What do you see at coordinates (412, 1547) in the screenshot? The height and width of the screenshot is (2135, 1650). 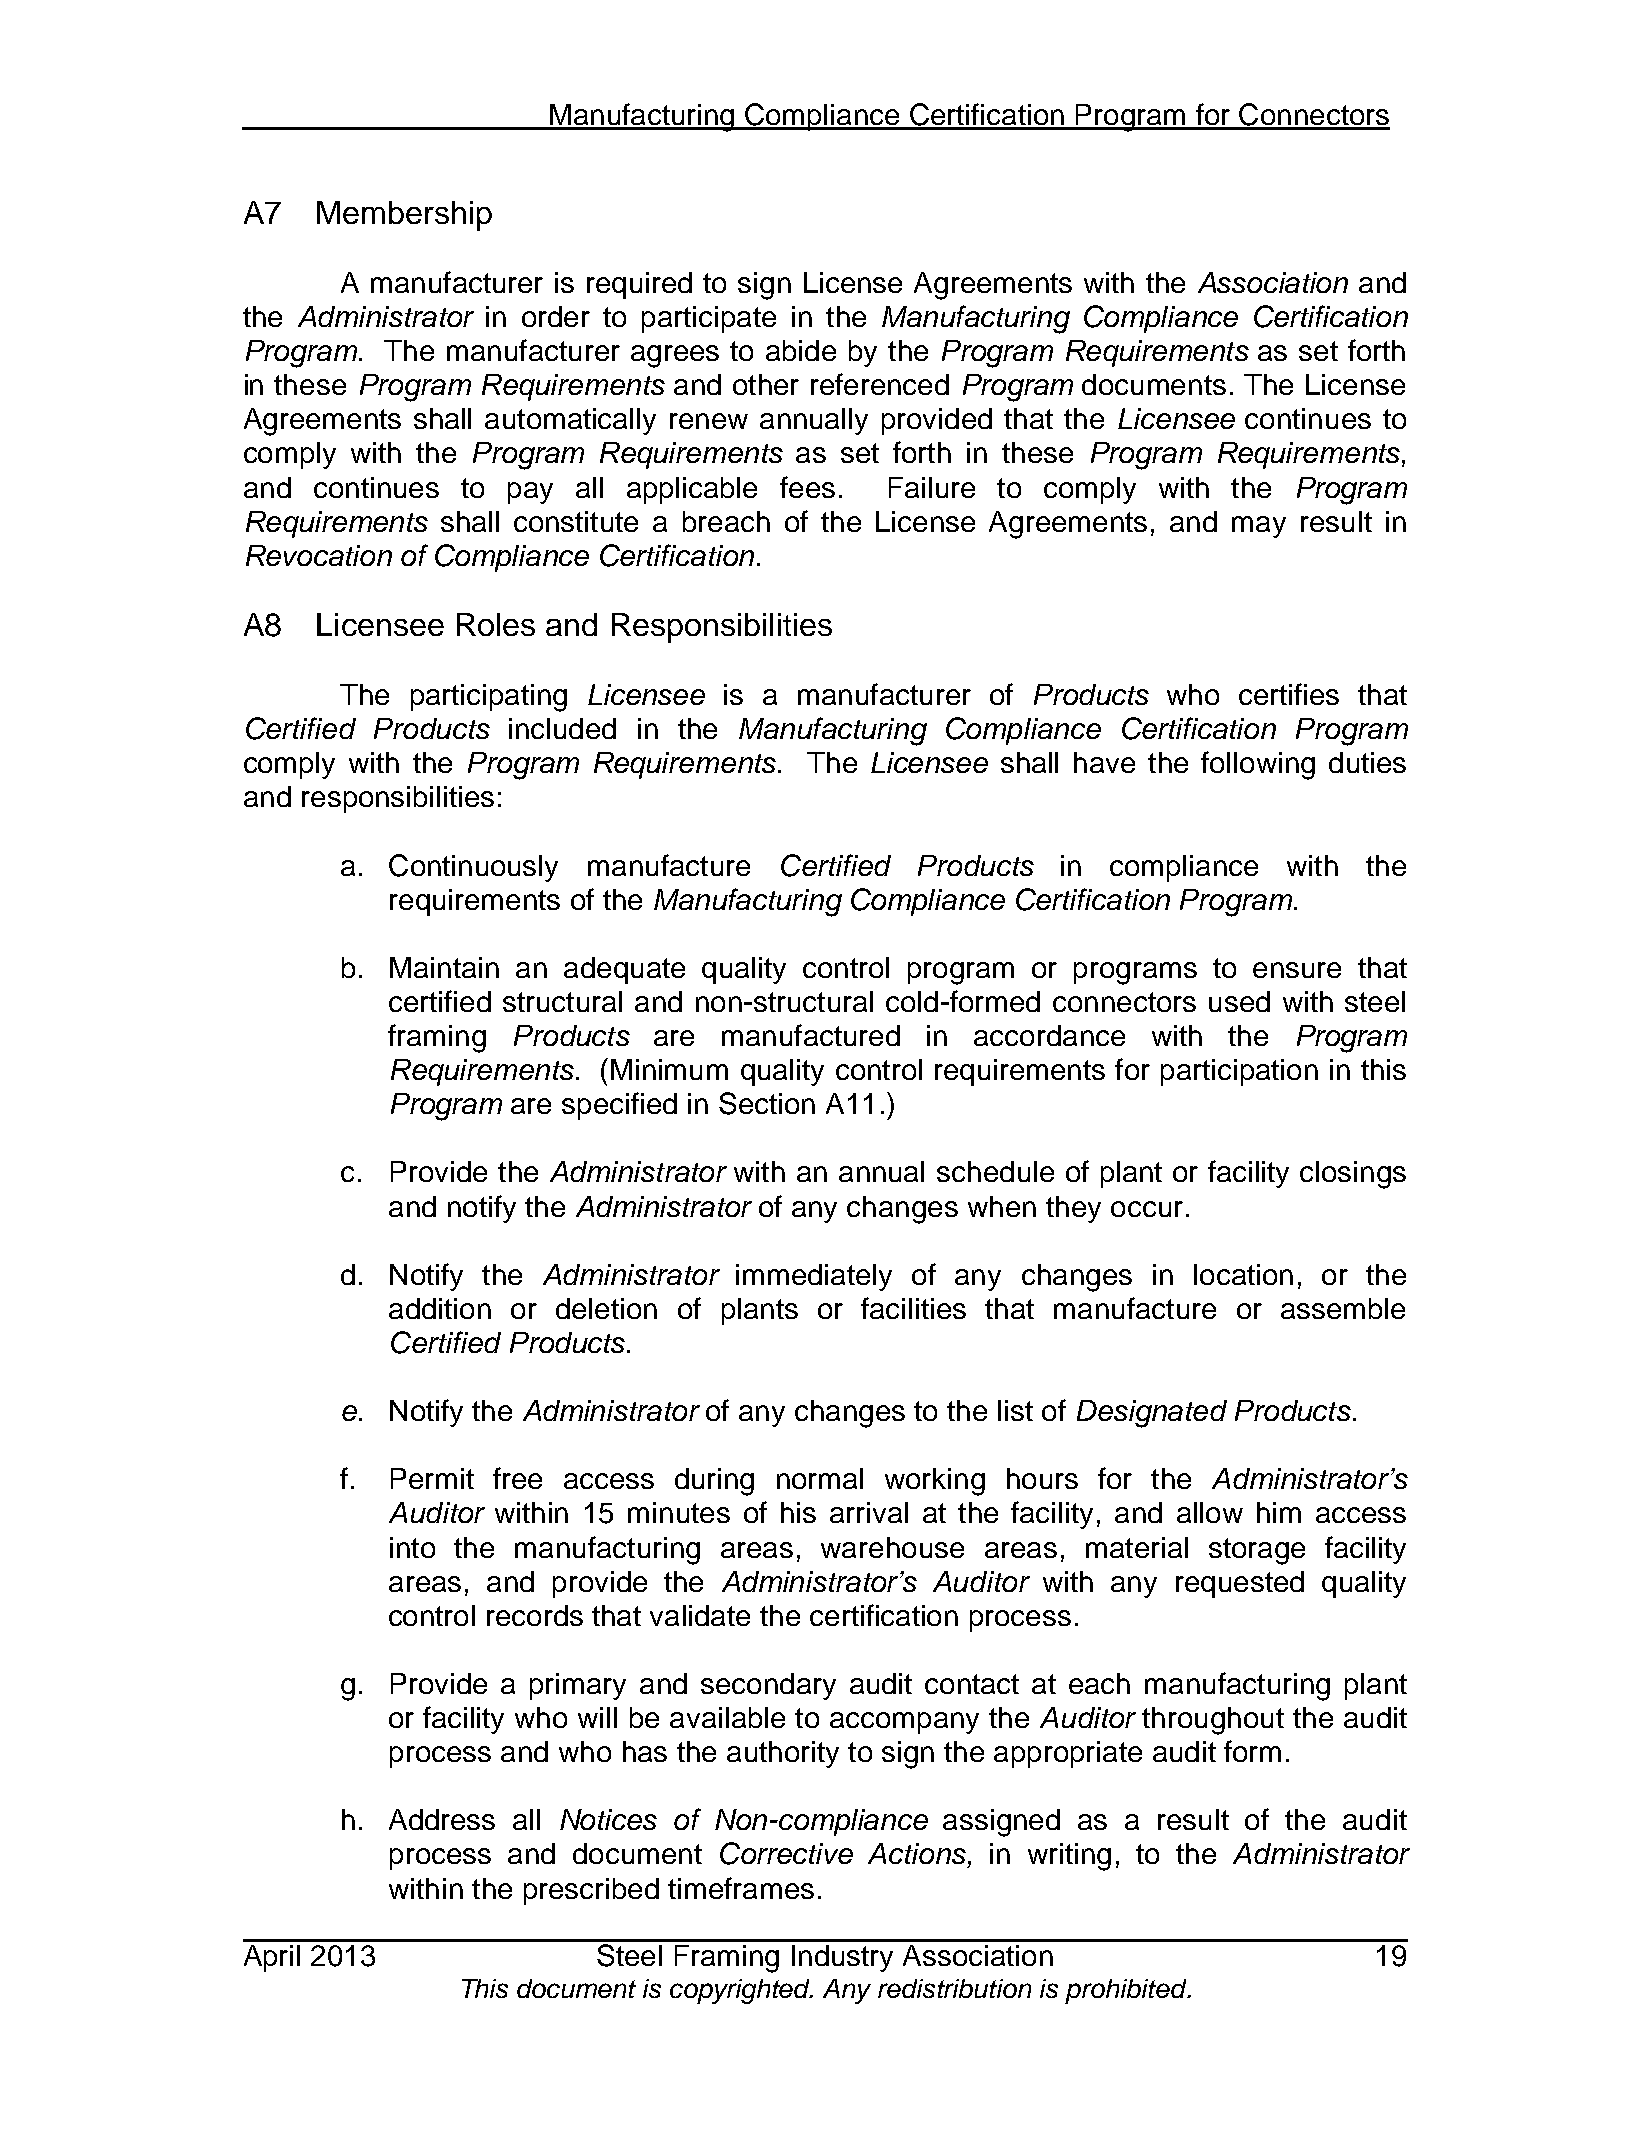 I see `into` at bounding box center [412, 1547].
